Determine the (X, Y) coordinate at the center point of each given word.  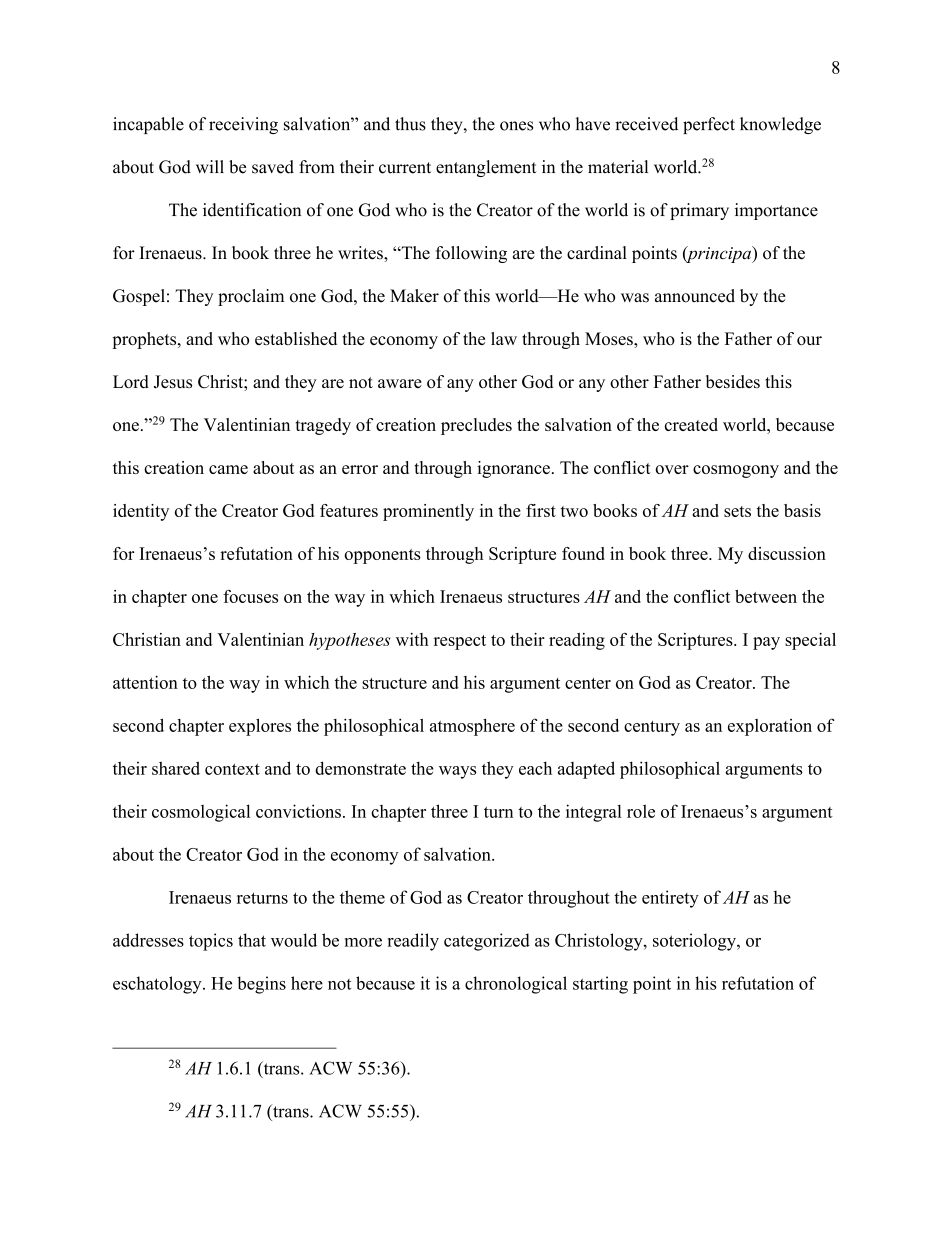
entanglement (486, 168)
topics (211, 942)
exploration (770, 727)
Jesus (173, 382)
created (691, 424)
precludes (476, 426)
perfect (709, 125)
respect (460, 642)
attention (145, 682)
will (210, 166)
